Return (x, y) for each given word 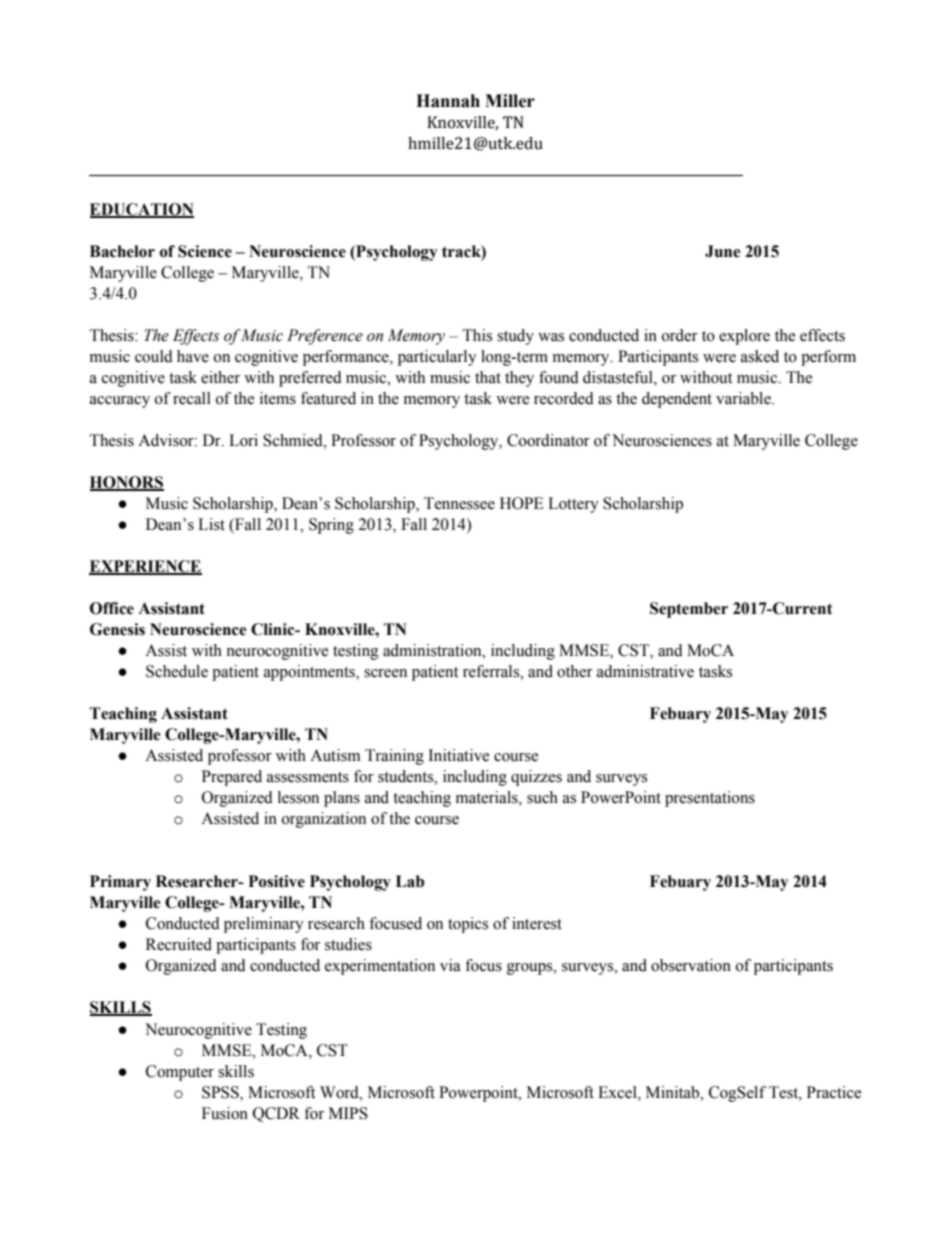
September (689, 610)
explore (744, 337)
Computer (180, 1073)
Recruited (179, 944)
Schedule (177, 671)
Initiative (458, 755)
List (211, 524)
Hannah (448, 101)
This (477, 335)
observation (691, 965)
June (722, 251)
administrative (645, 671)
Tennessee (459, 503)
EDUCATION (142, 210)
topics (468, 925)
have (193, 356)
